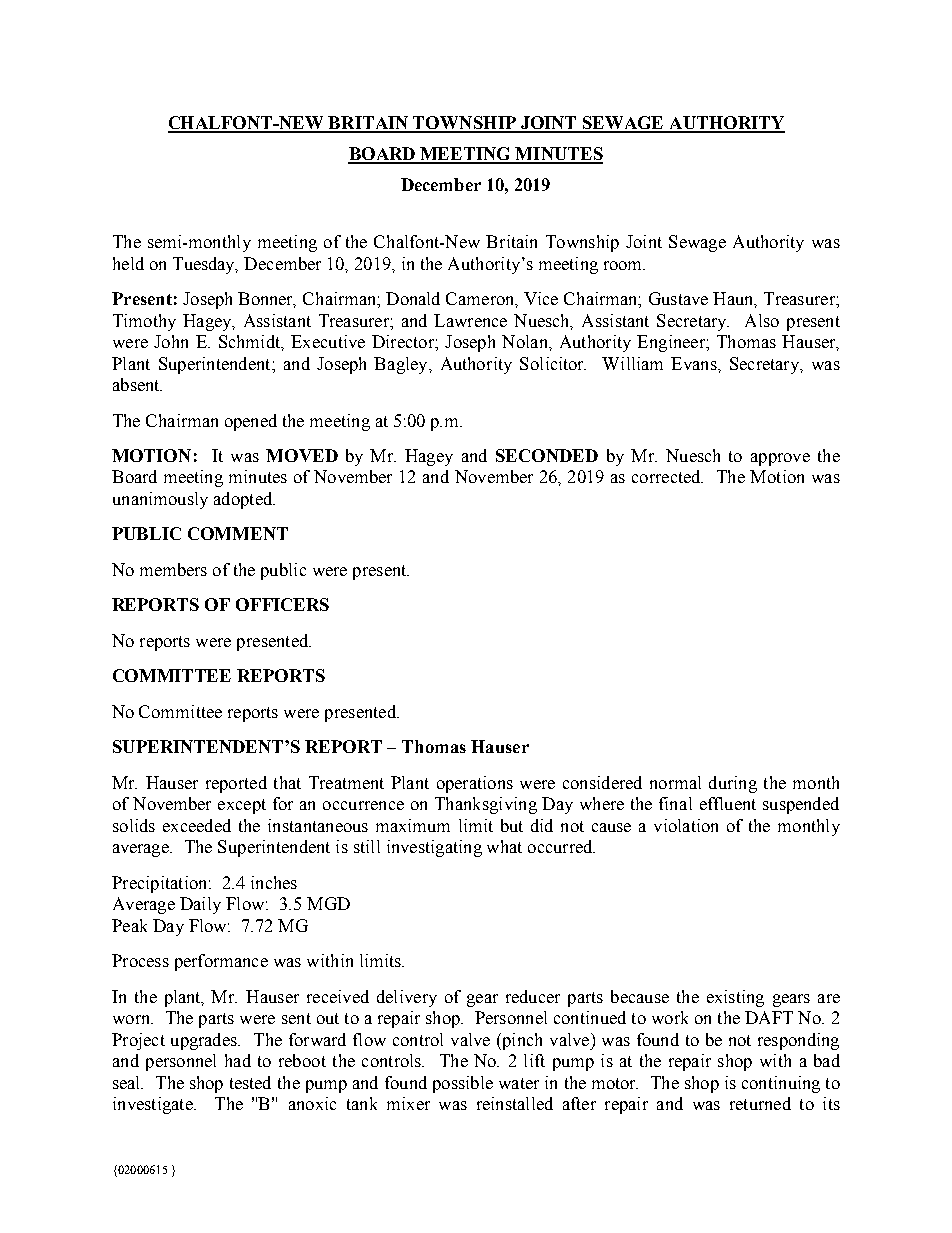 This page has height=1233, width=952. Describe the element at coordinates (733, 784) in the page. I see `during` at that location.
